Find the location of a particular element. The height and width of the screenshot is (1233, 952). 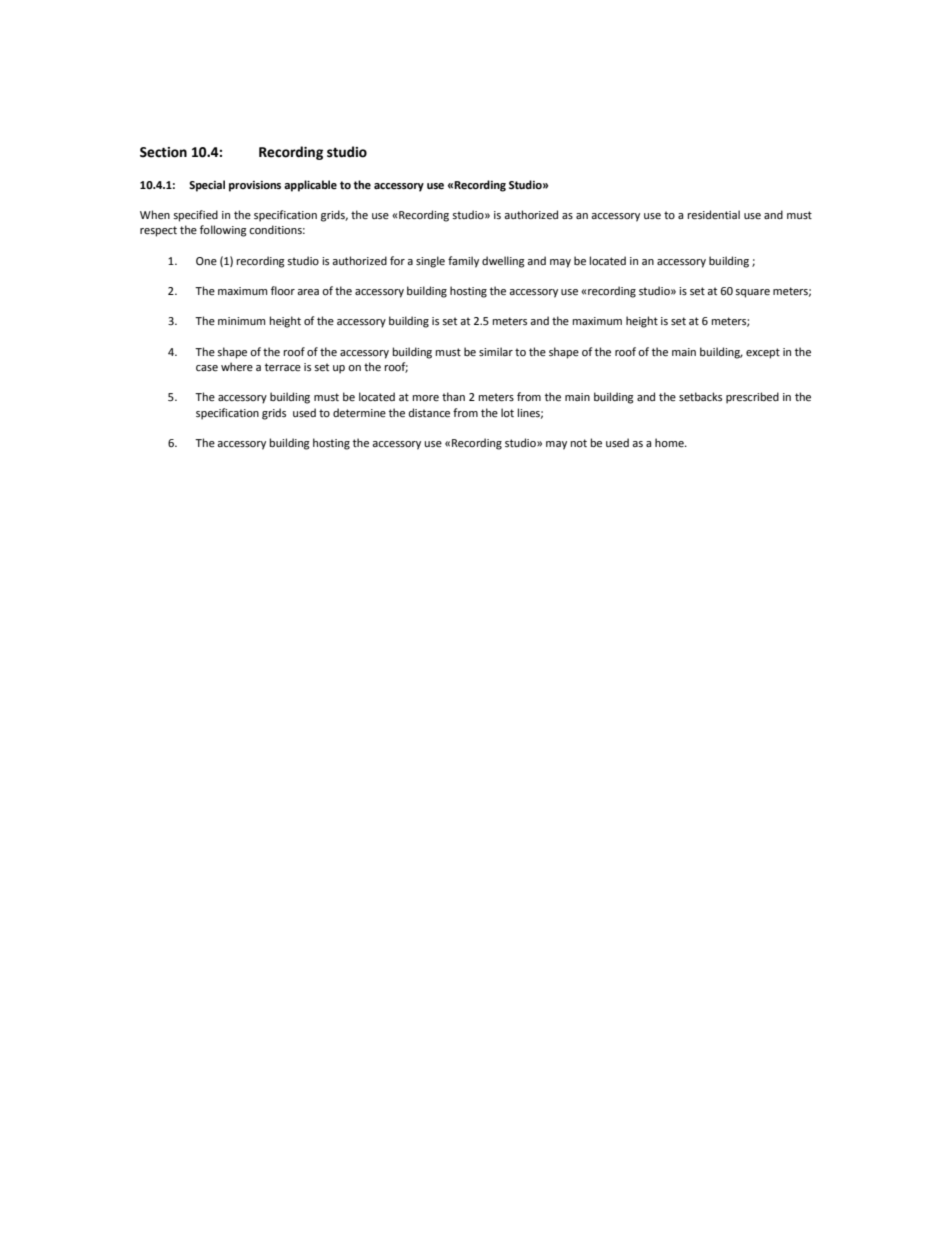

applicable is located at coordinates (310, 186).
